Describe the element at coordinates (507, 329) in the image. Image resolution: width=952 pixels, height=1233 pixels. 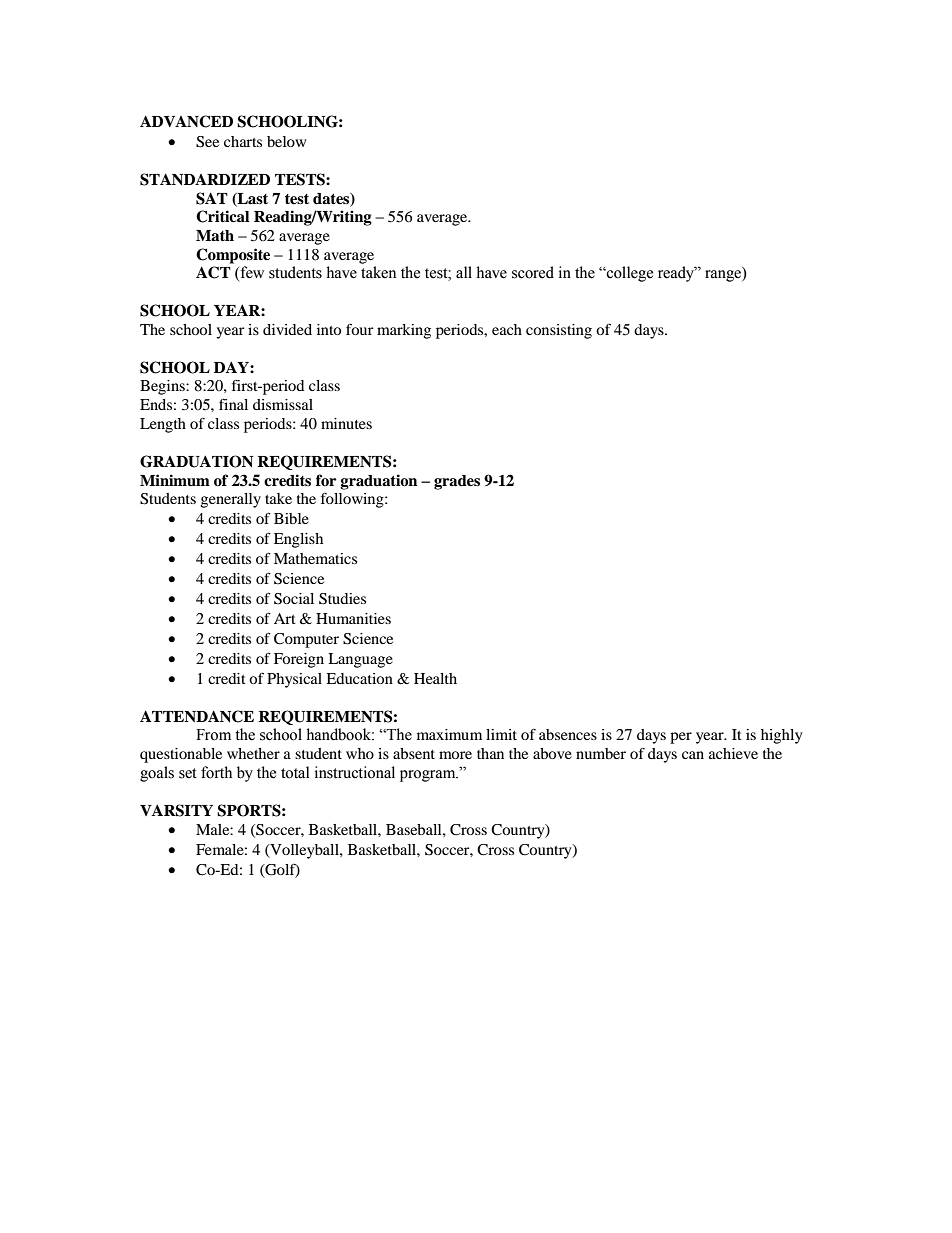
I see `each` at that location.
